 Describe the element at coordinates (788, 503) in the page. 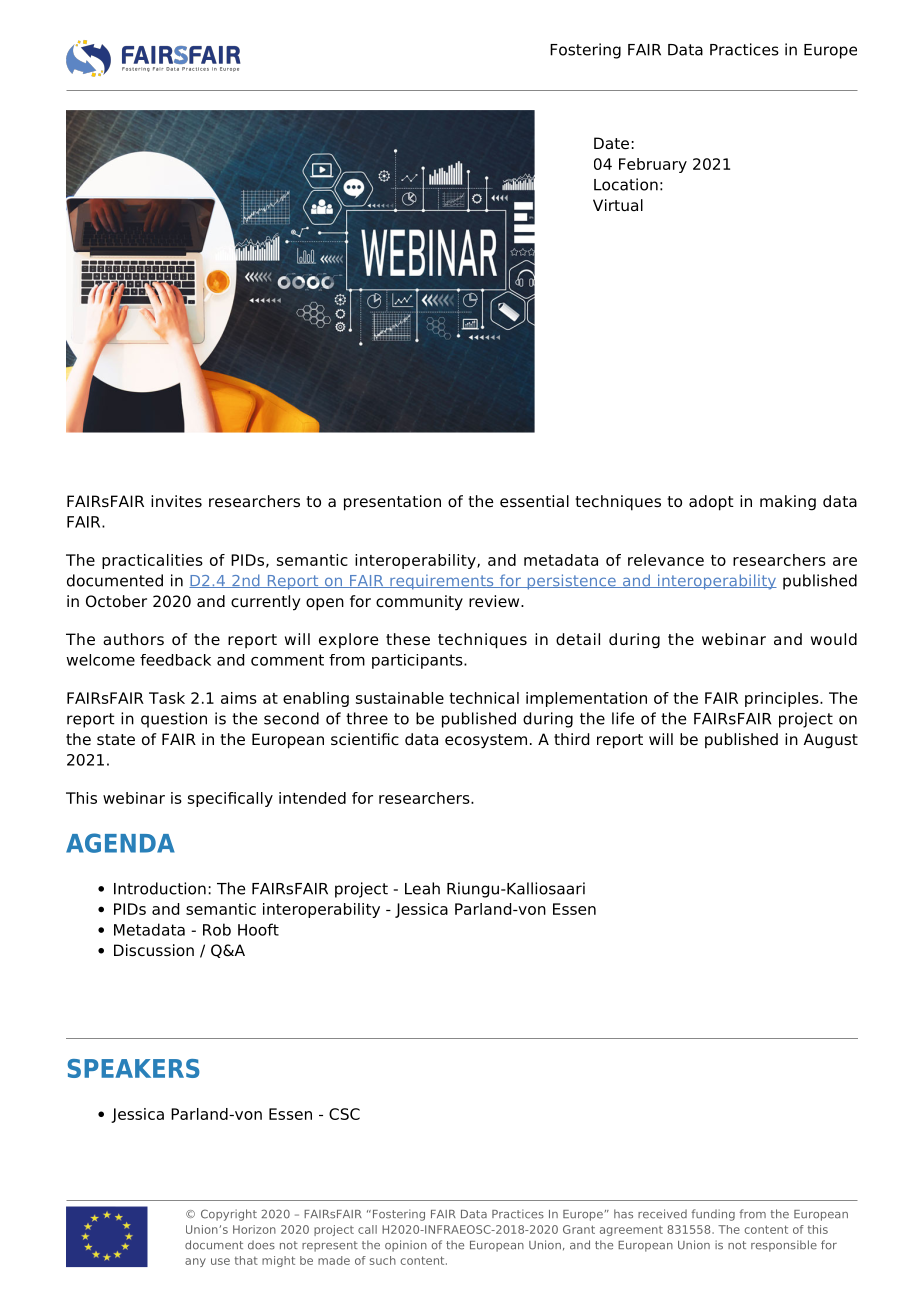

I see `making` at that location.
